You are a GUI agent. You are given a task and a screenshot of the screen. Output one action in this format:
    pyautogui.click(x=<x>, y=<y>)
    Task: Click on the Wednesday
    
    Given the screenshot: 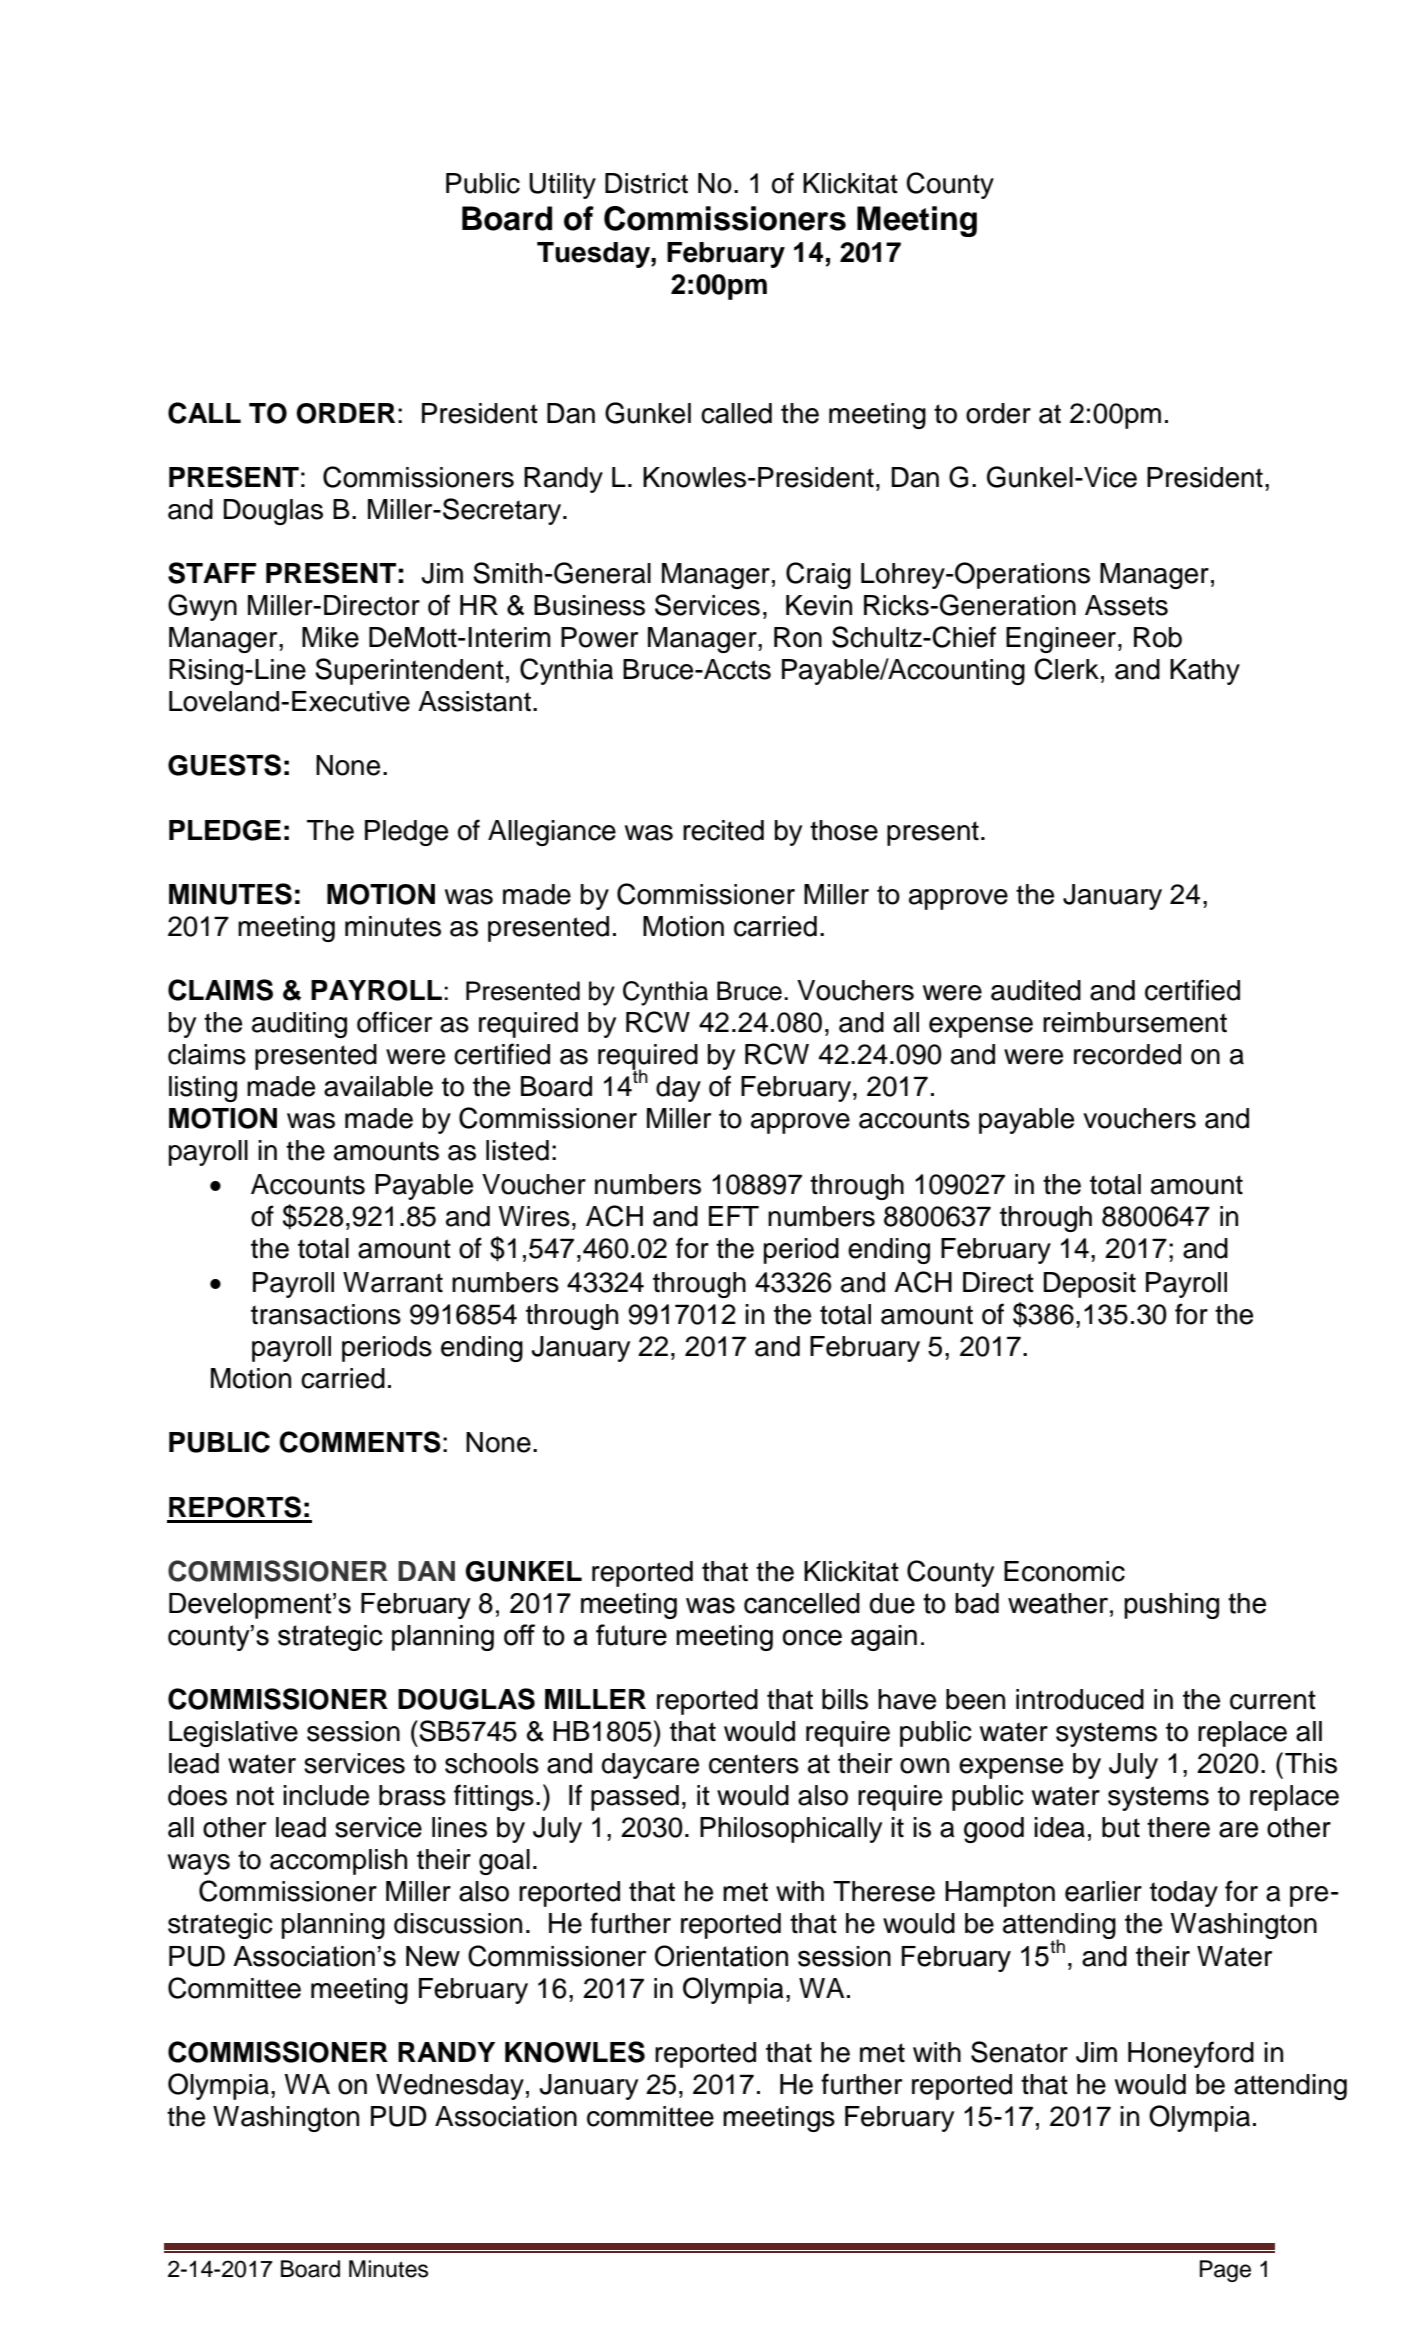 What is the action you would take?
    pyautogui.click(x=450, y=2087)
